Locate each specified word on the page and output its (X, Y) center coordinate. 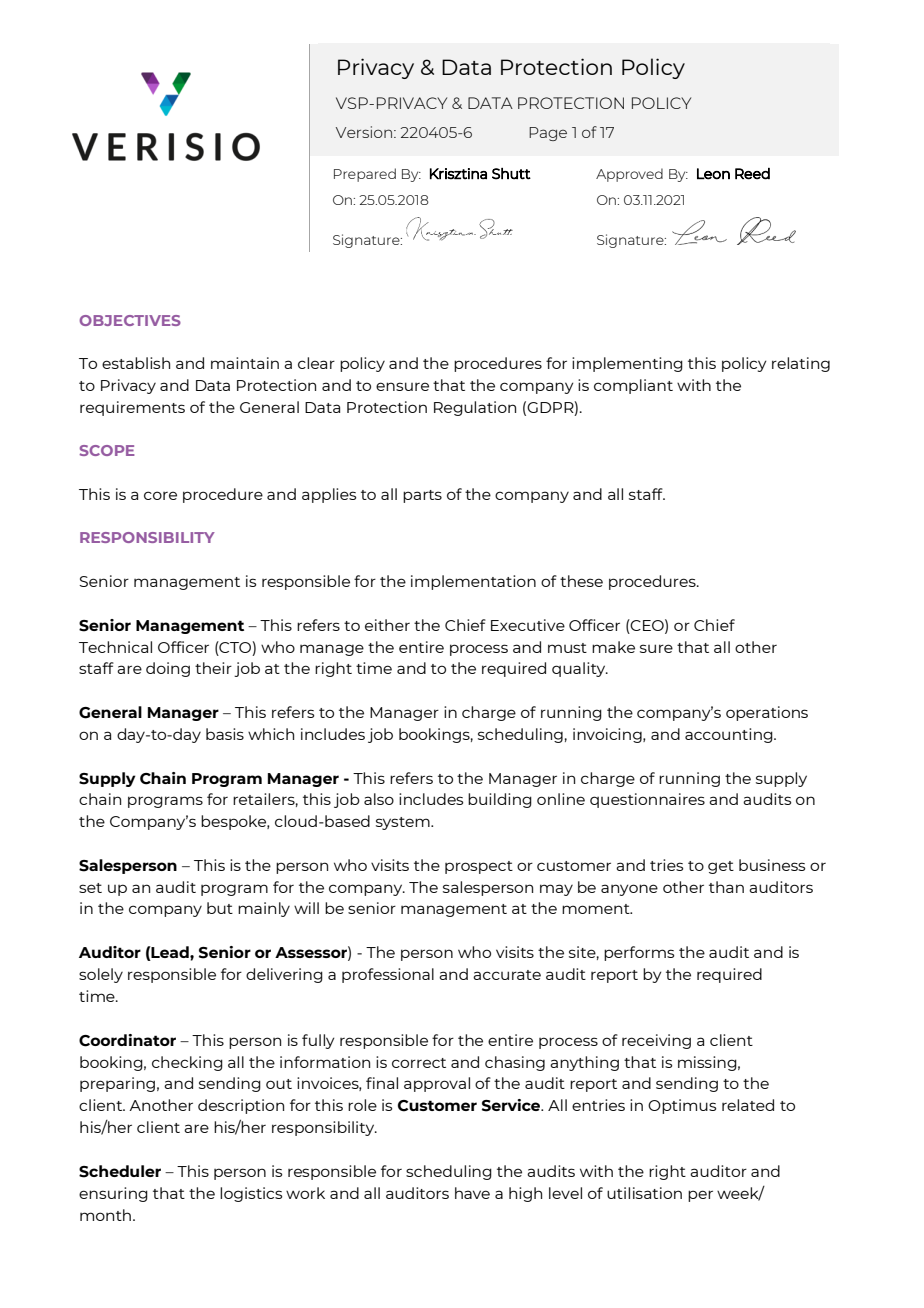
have (472, 1193)
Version (364, 132)
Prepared (365, 175)
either (387, 625)
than (726, 887)
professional (388, 975)
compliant (633, 386)
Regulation (475, 408)
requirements (132, 408)
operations (767, 713)
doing (168, 669)
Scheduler (120, 1171)
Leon (713, 174)
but (220, 908)
